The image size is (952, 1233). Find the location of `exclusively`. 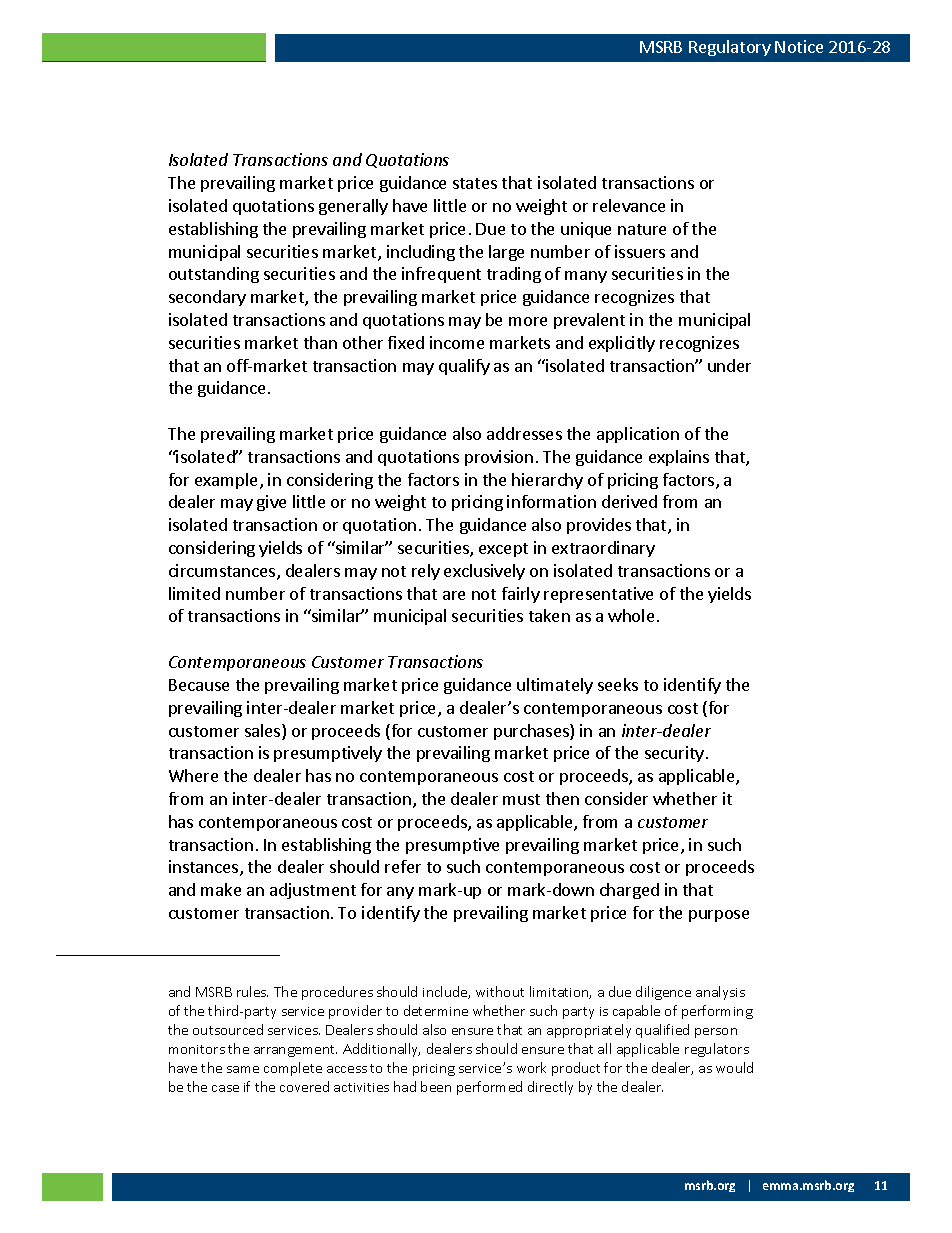

exclusively is located at coordinates (484, 572).
